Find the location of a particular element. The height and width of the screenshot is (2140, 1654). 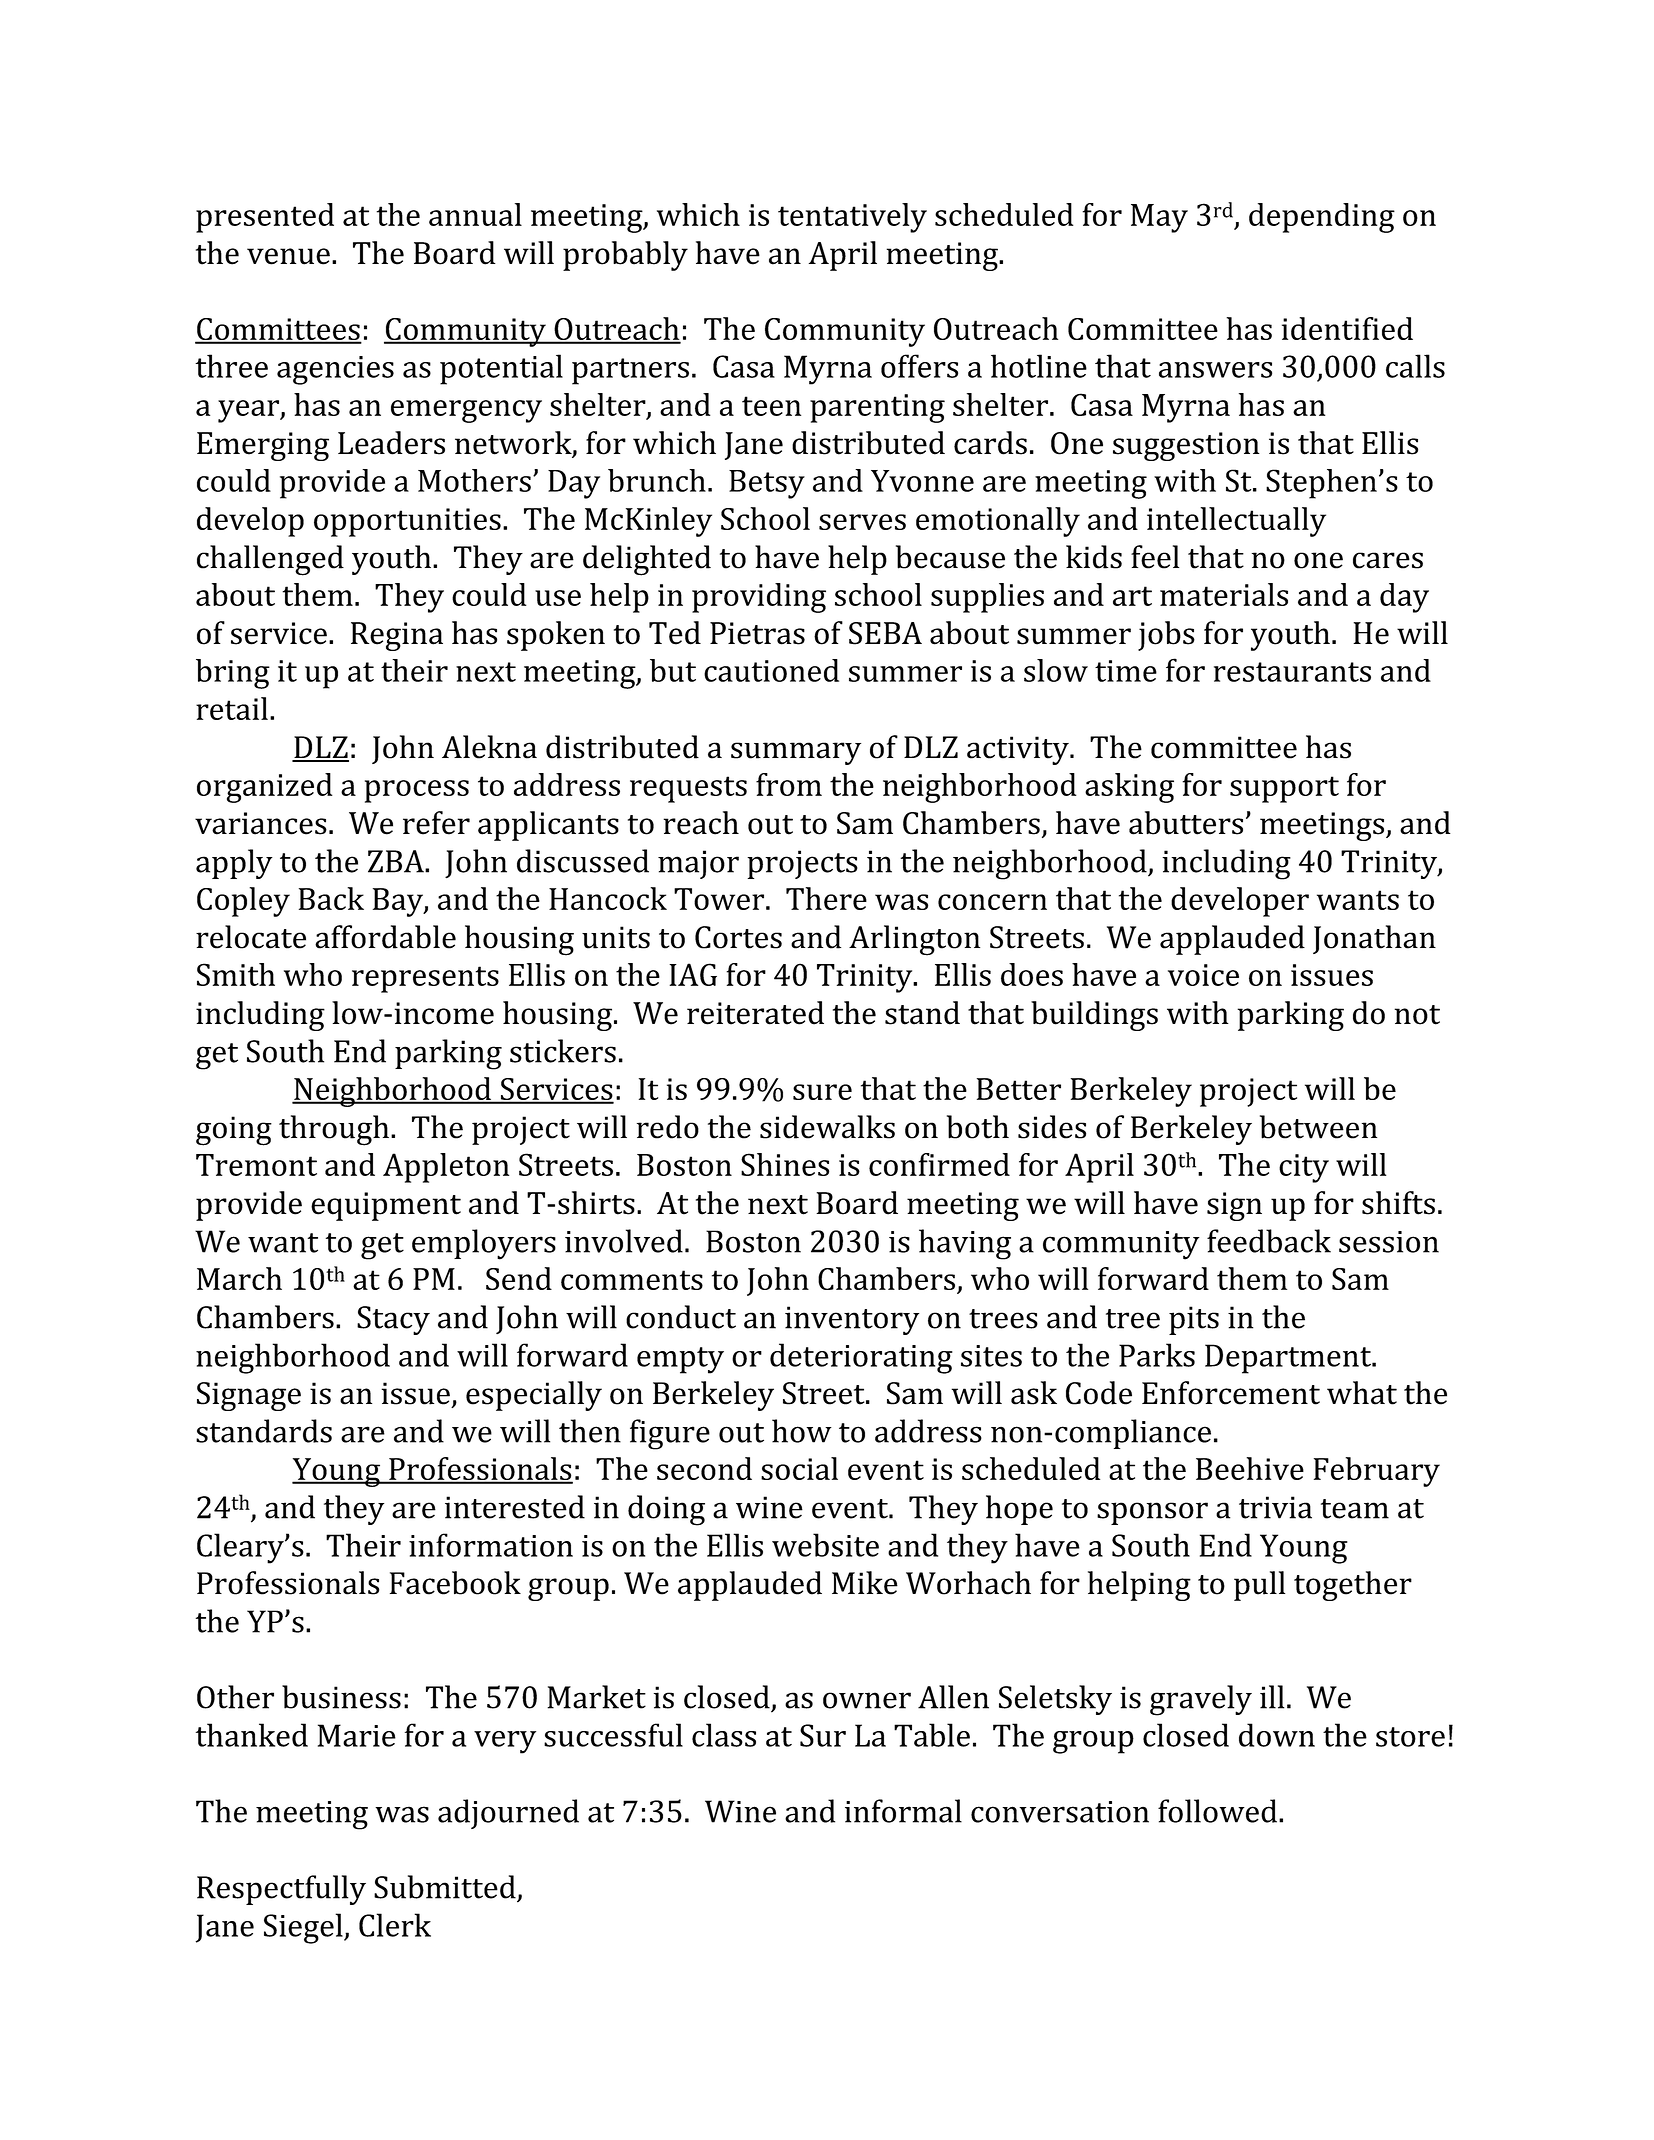

depending is located at coordinates (1322, 218).
